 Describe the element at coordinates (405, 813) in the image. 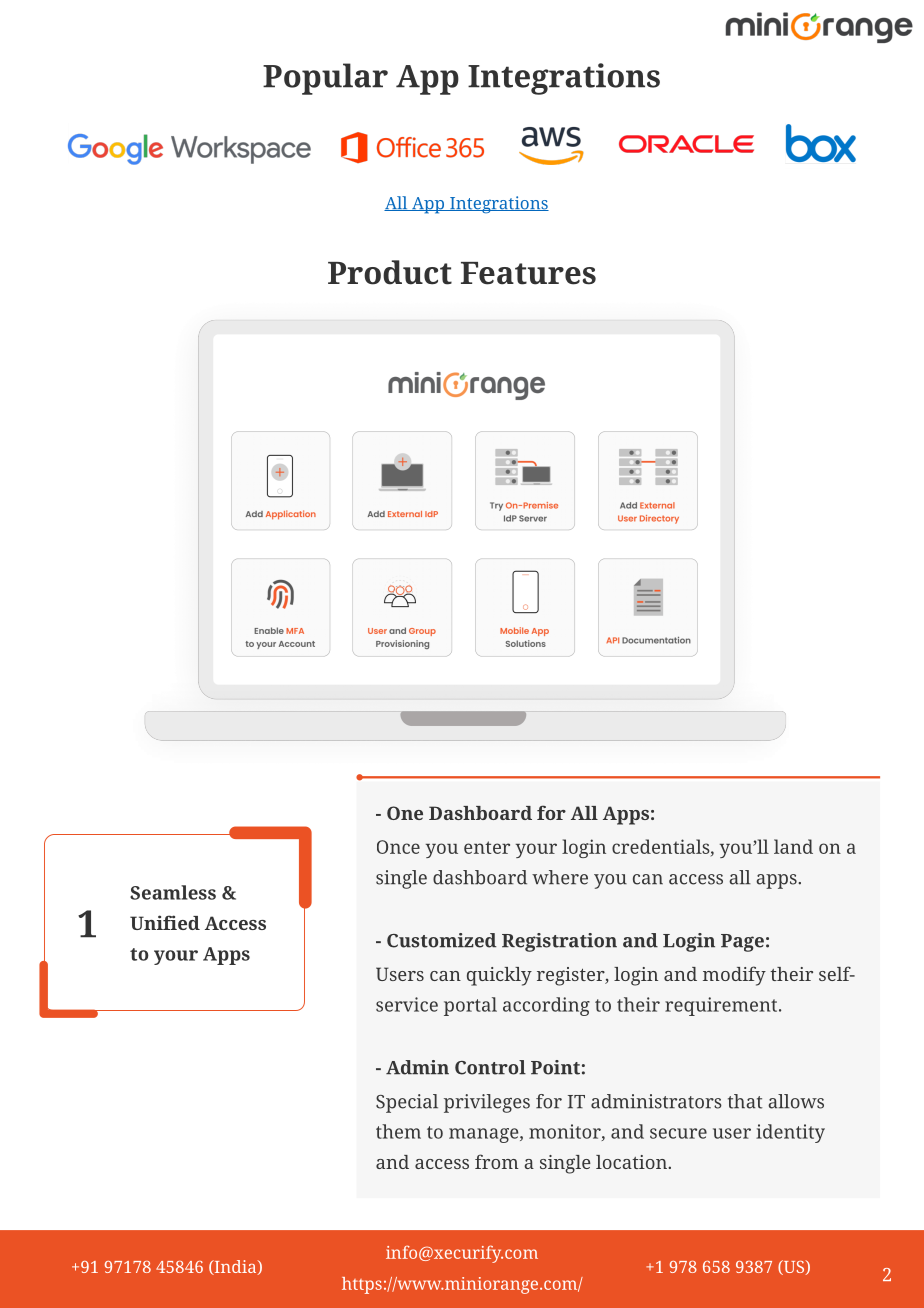

I see `One` at that location.
